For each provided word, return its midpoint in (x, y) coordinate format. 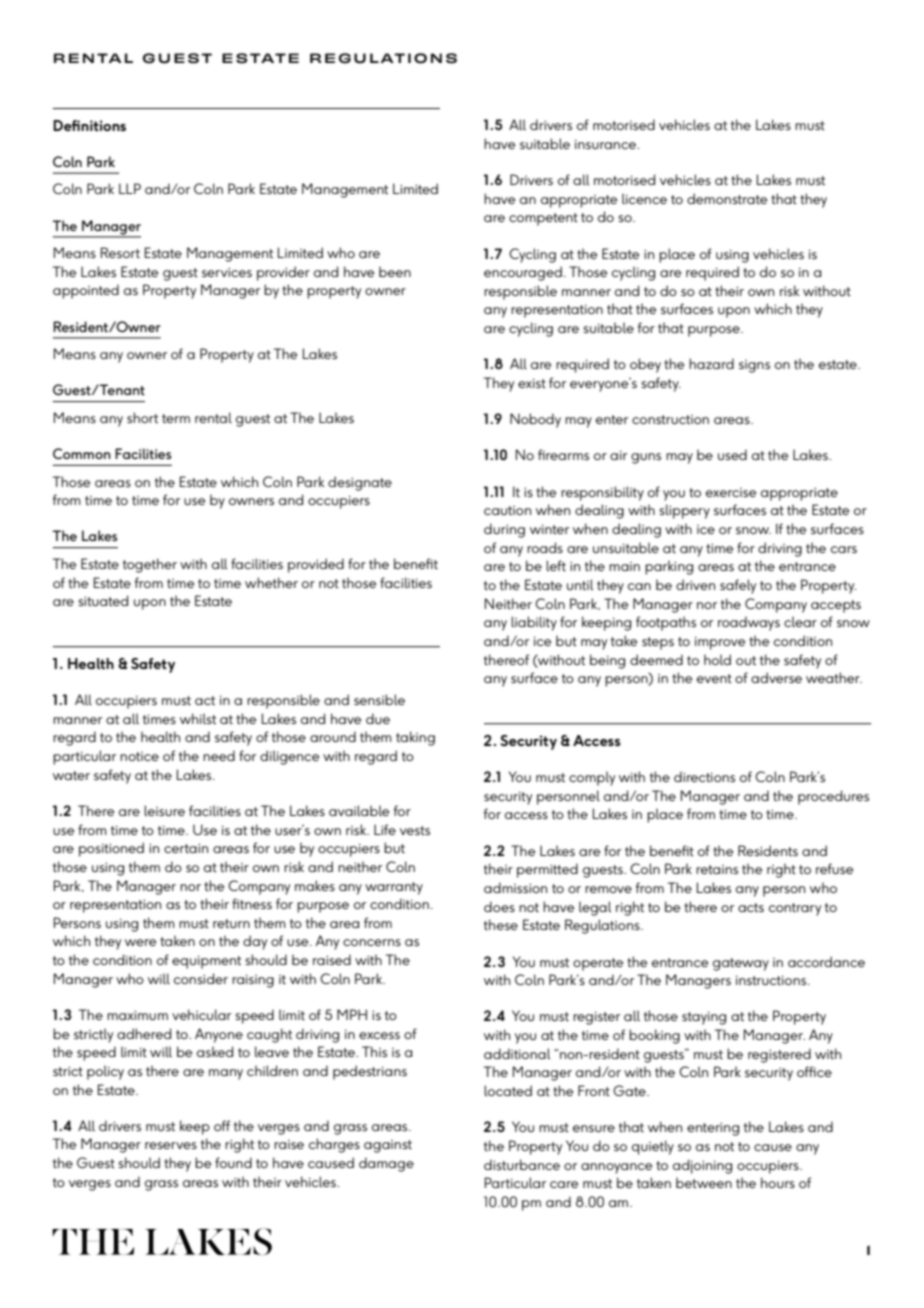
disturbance (522, 1164)
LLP (130, 188)
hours (778, 1182)
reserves (171, 1145)
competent (543, 219)
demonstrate (727, 198)
